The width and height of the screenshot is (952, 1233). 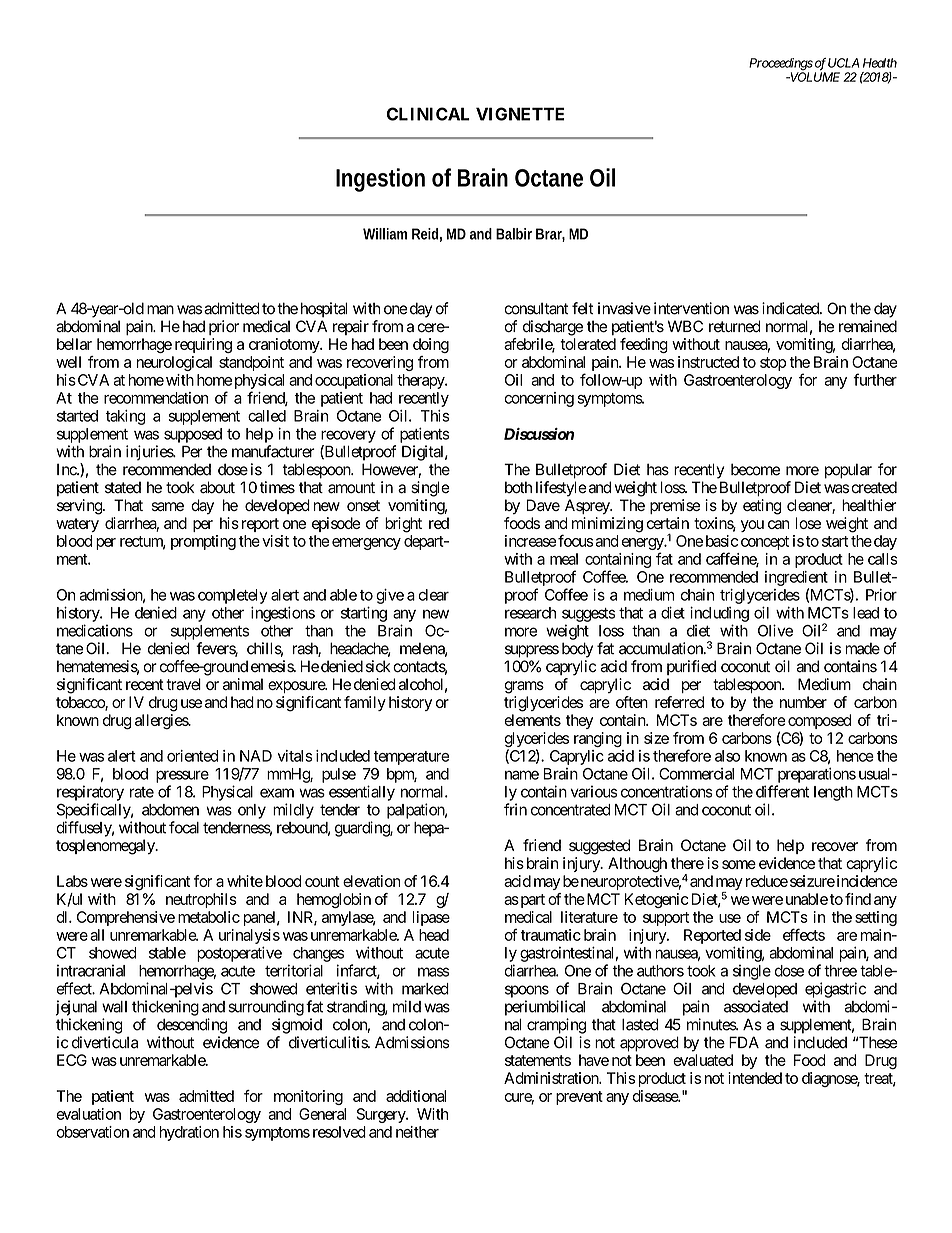 What do you see at coordinates (843, 63) in the screenshot?
I see `UCLA` at bounding box center [843, 63].
